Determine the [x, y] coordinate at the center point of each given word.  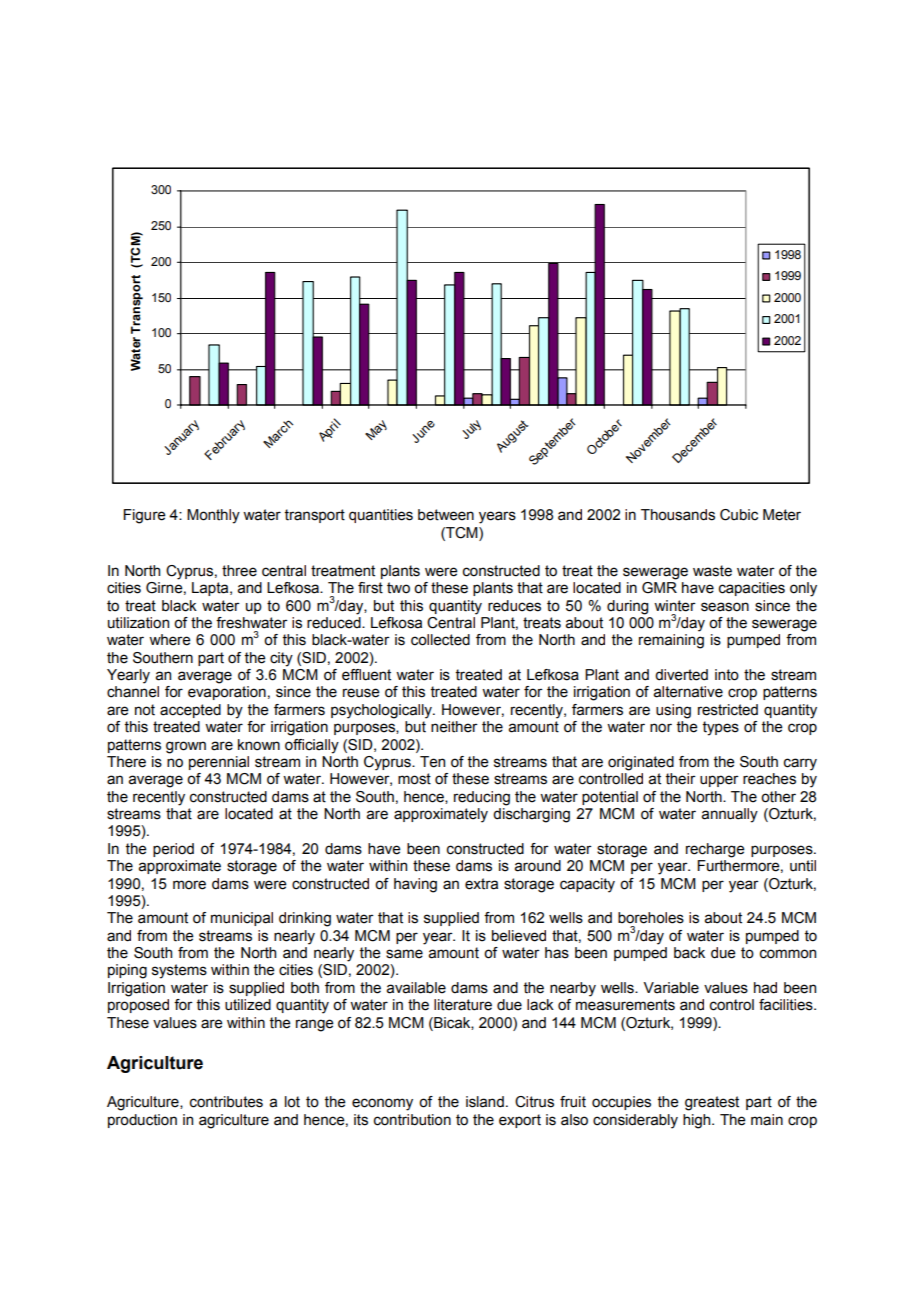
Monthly [213, 516]
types [721, 728]
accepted [190, 711]
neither [454, 727]
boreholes [651, 918]
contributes [226, 1102]
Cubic [739, 515]
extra [481, 884]
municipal [242, 919]
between [446, 515]
